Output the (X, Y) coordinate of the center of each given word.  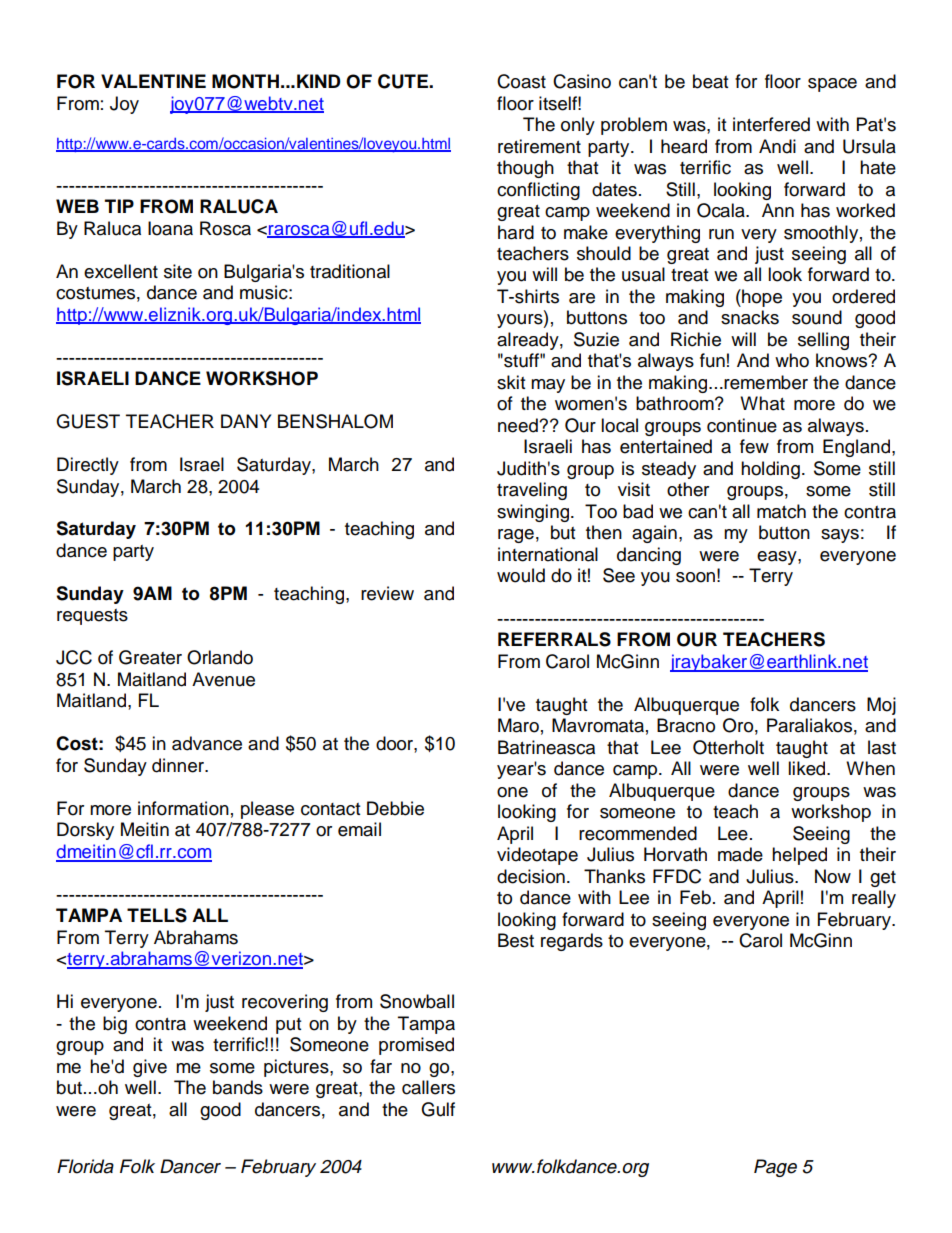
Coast (521, 81)
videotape (537, 856)
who (792, 360)
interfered (771, 124)
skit (511, 382)
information (183, 808)
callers (428, 1087)
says (840, 536)
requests (92, 617)
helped (799, 856)
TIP (119, 206)
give (150, 1068)
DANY (246, 421)
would (521, 575)
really (874, 899)
